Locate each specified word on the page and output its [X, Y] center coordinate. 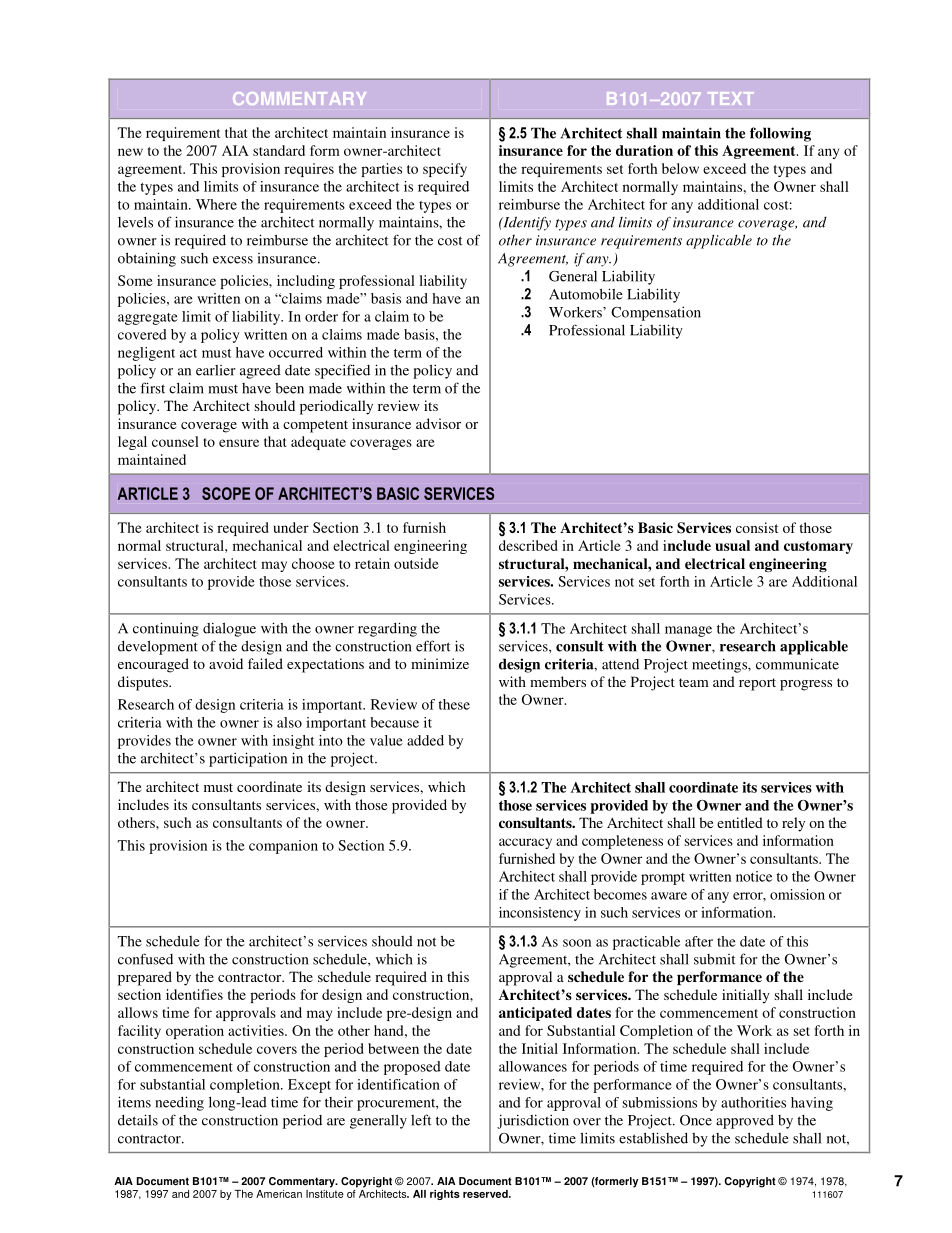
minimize [440, 663]
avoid [226, 663]
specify [445, 170]
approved [745, 1122]
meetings [720, 665]
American [279, 1194]
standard [279, 150]
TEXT [731, 98]
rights [445, 1195]
